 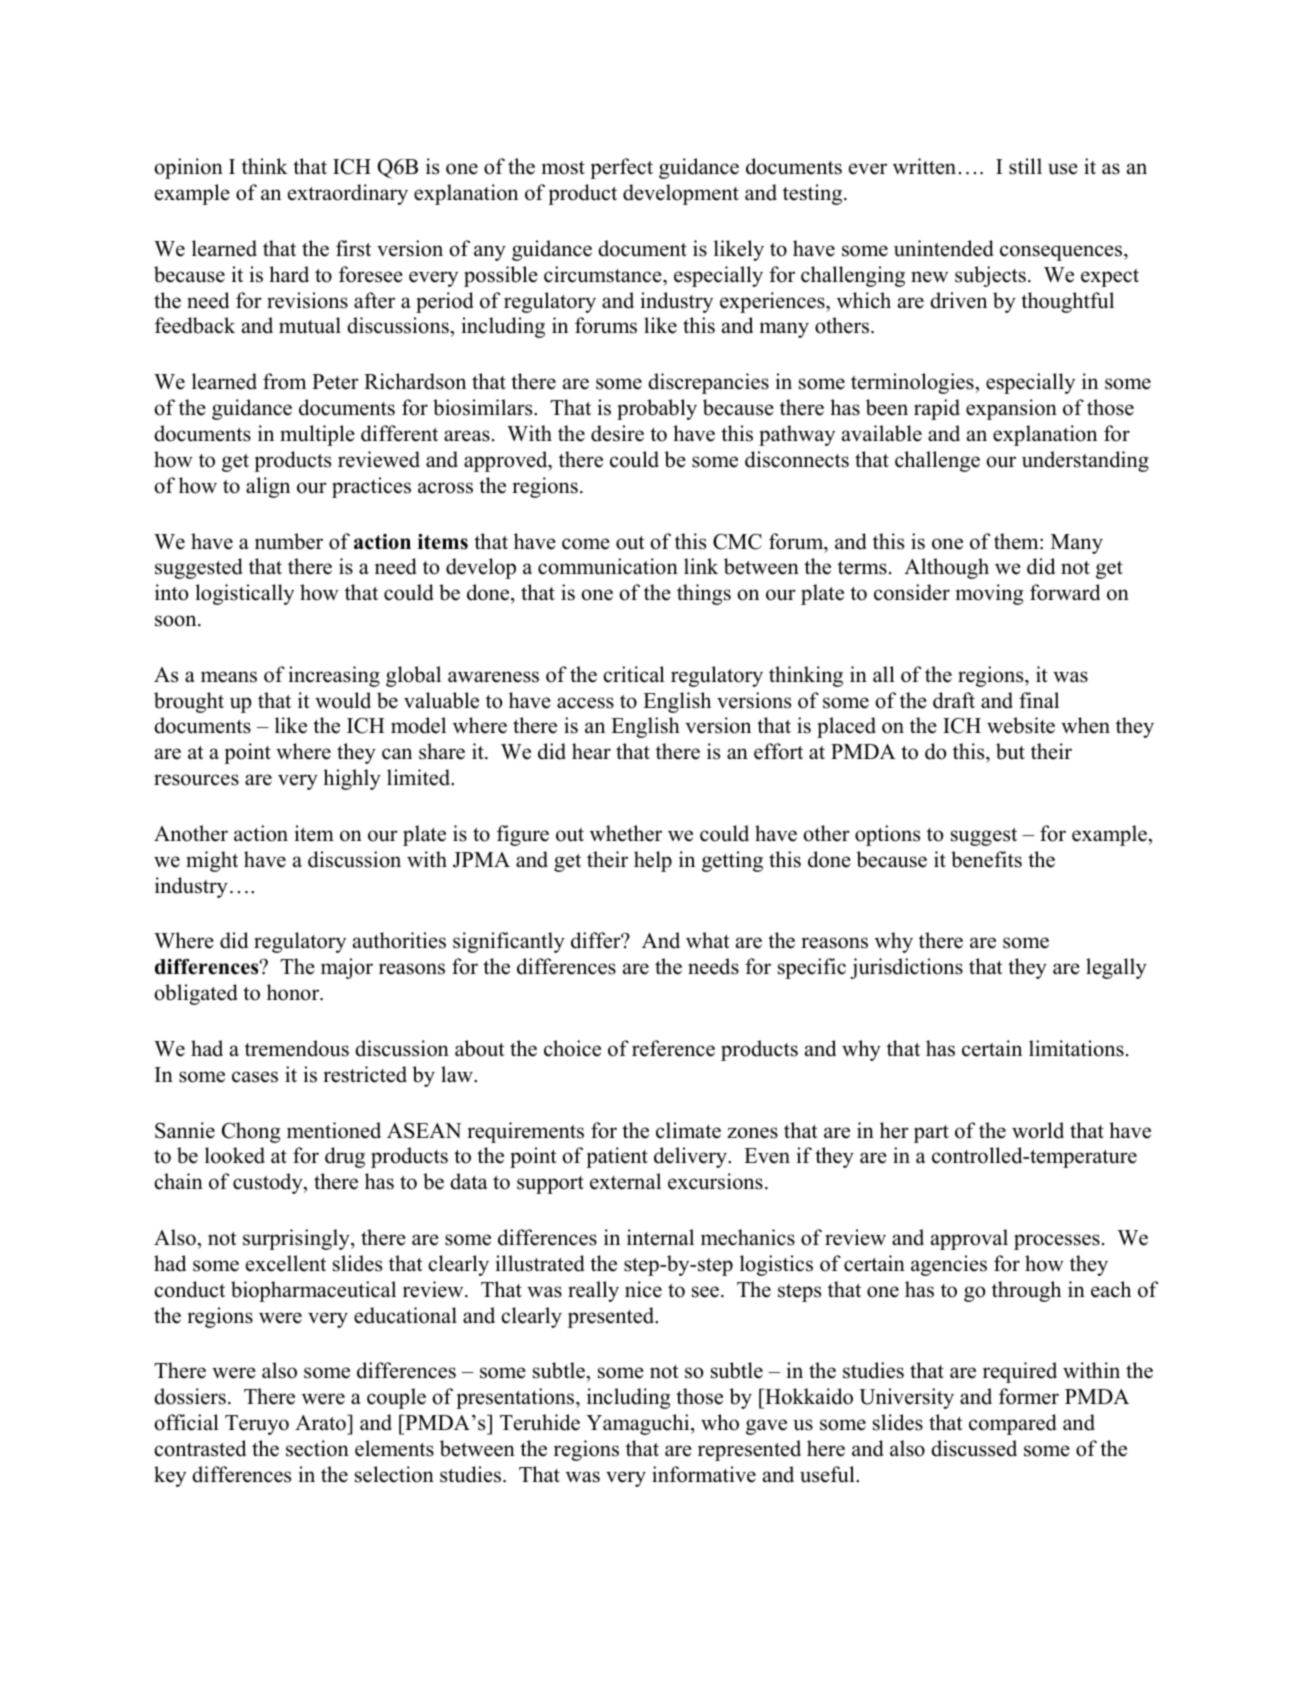 What do you see at coordinates (1038, 1130) in the document?
I see `world` at bounding box center [1038, 1130].
